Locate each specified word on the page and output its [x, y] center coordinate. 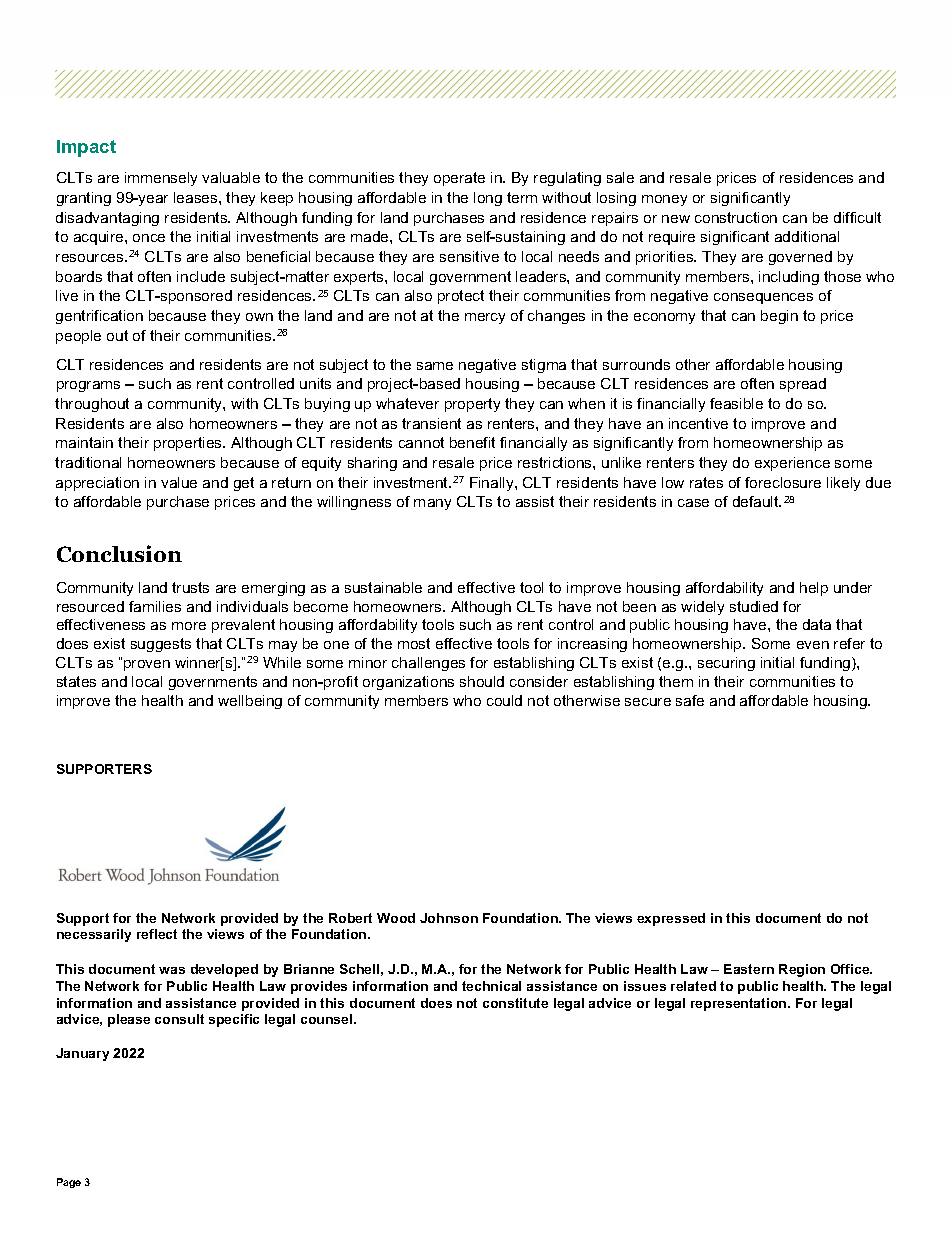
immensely [161, 179]
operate [459, 179]
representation [740, 1004]
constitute [515, 1003]
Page [69, 1183]
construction [736, 217]
